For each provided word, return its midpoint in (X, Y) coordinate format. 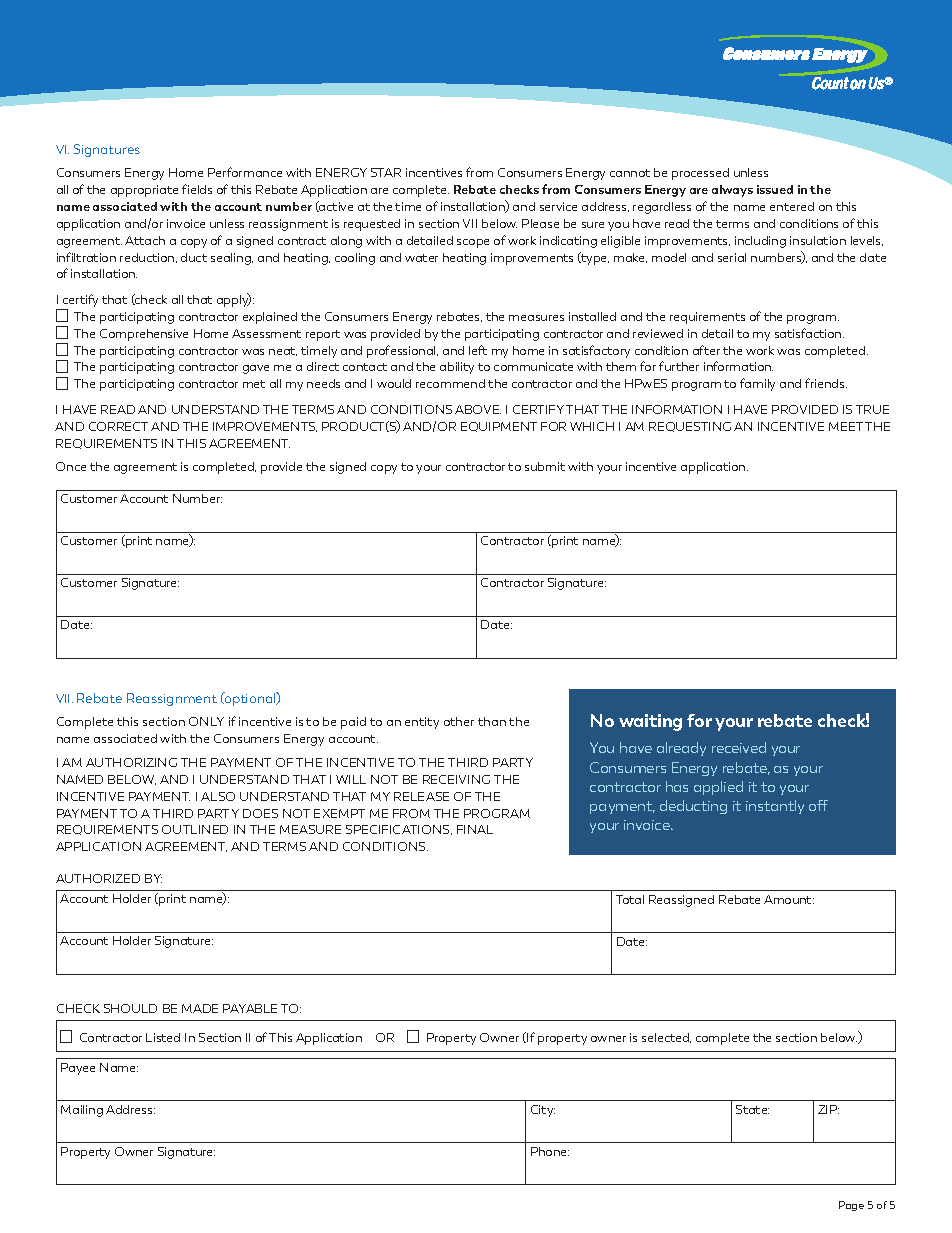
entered (792, 206)
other (459, 721)
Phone (550, 1151)
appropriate (144, 191)
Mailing (82, 1111)
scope (473, 243)
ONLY (206, 721)
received (739, 747)
